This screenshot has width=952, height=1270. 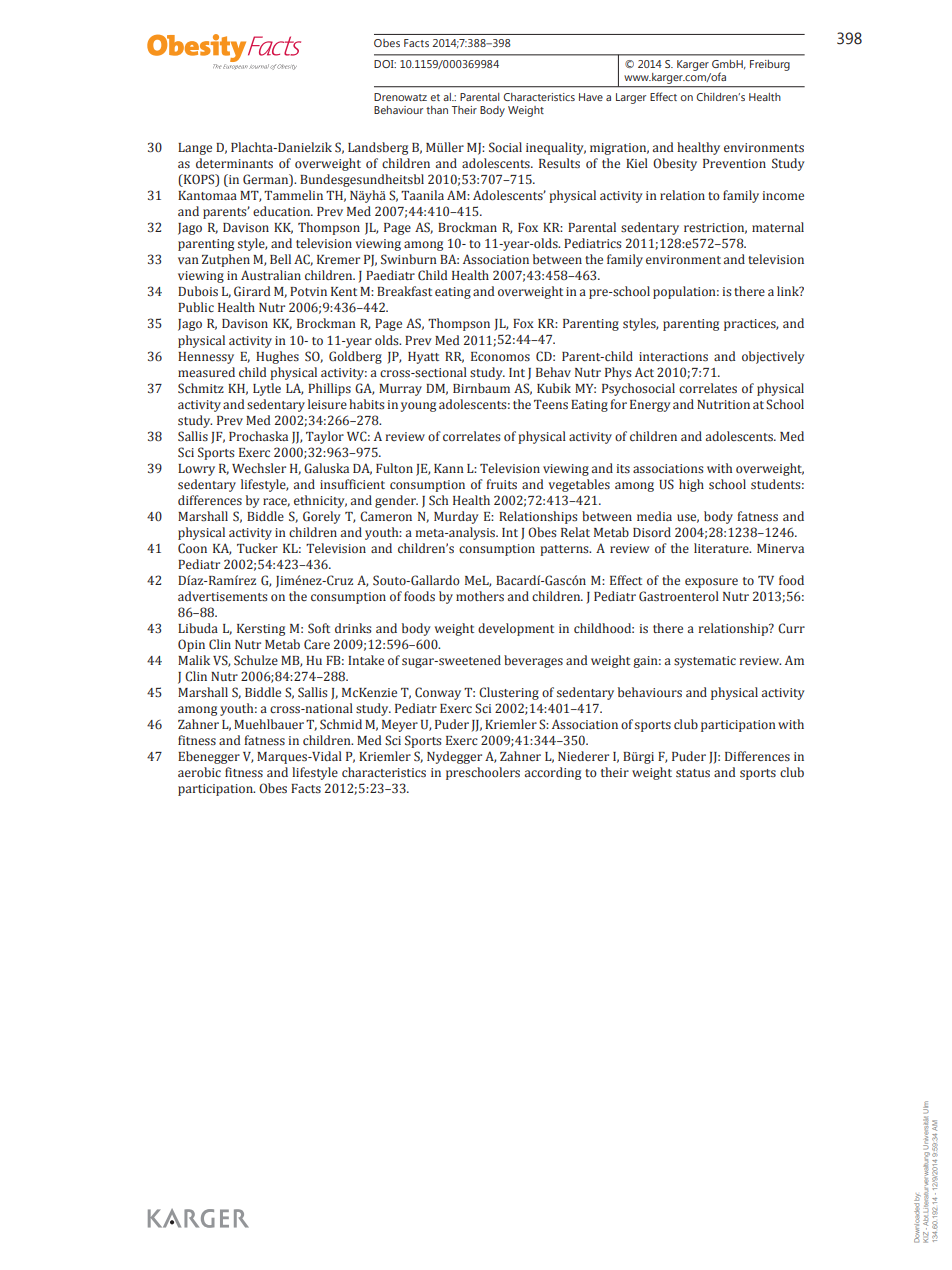 I want to click on Freiburg, so click(x=770, y=65).
